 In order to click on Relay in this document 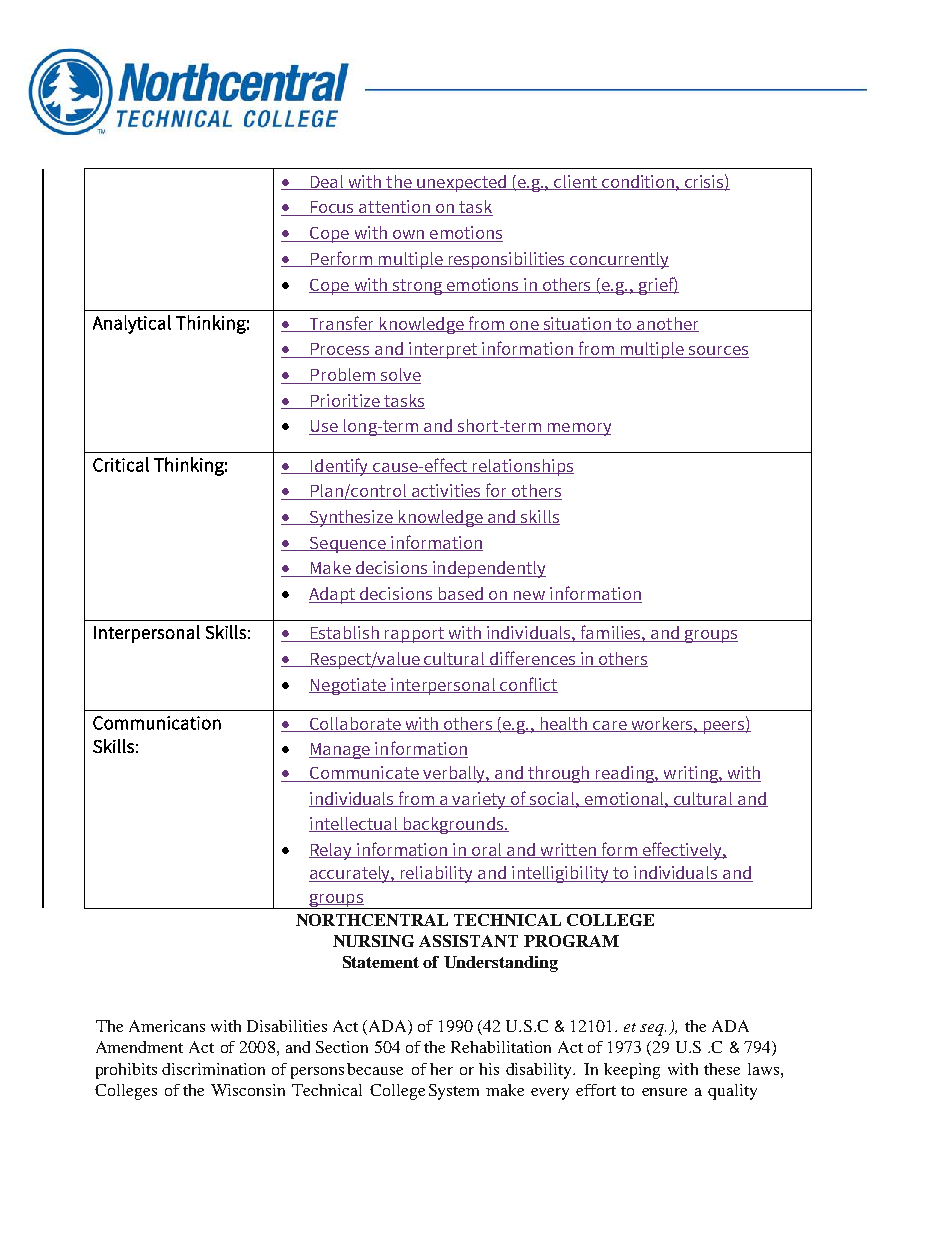, I will do `click(332, 851)`.
